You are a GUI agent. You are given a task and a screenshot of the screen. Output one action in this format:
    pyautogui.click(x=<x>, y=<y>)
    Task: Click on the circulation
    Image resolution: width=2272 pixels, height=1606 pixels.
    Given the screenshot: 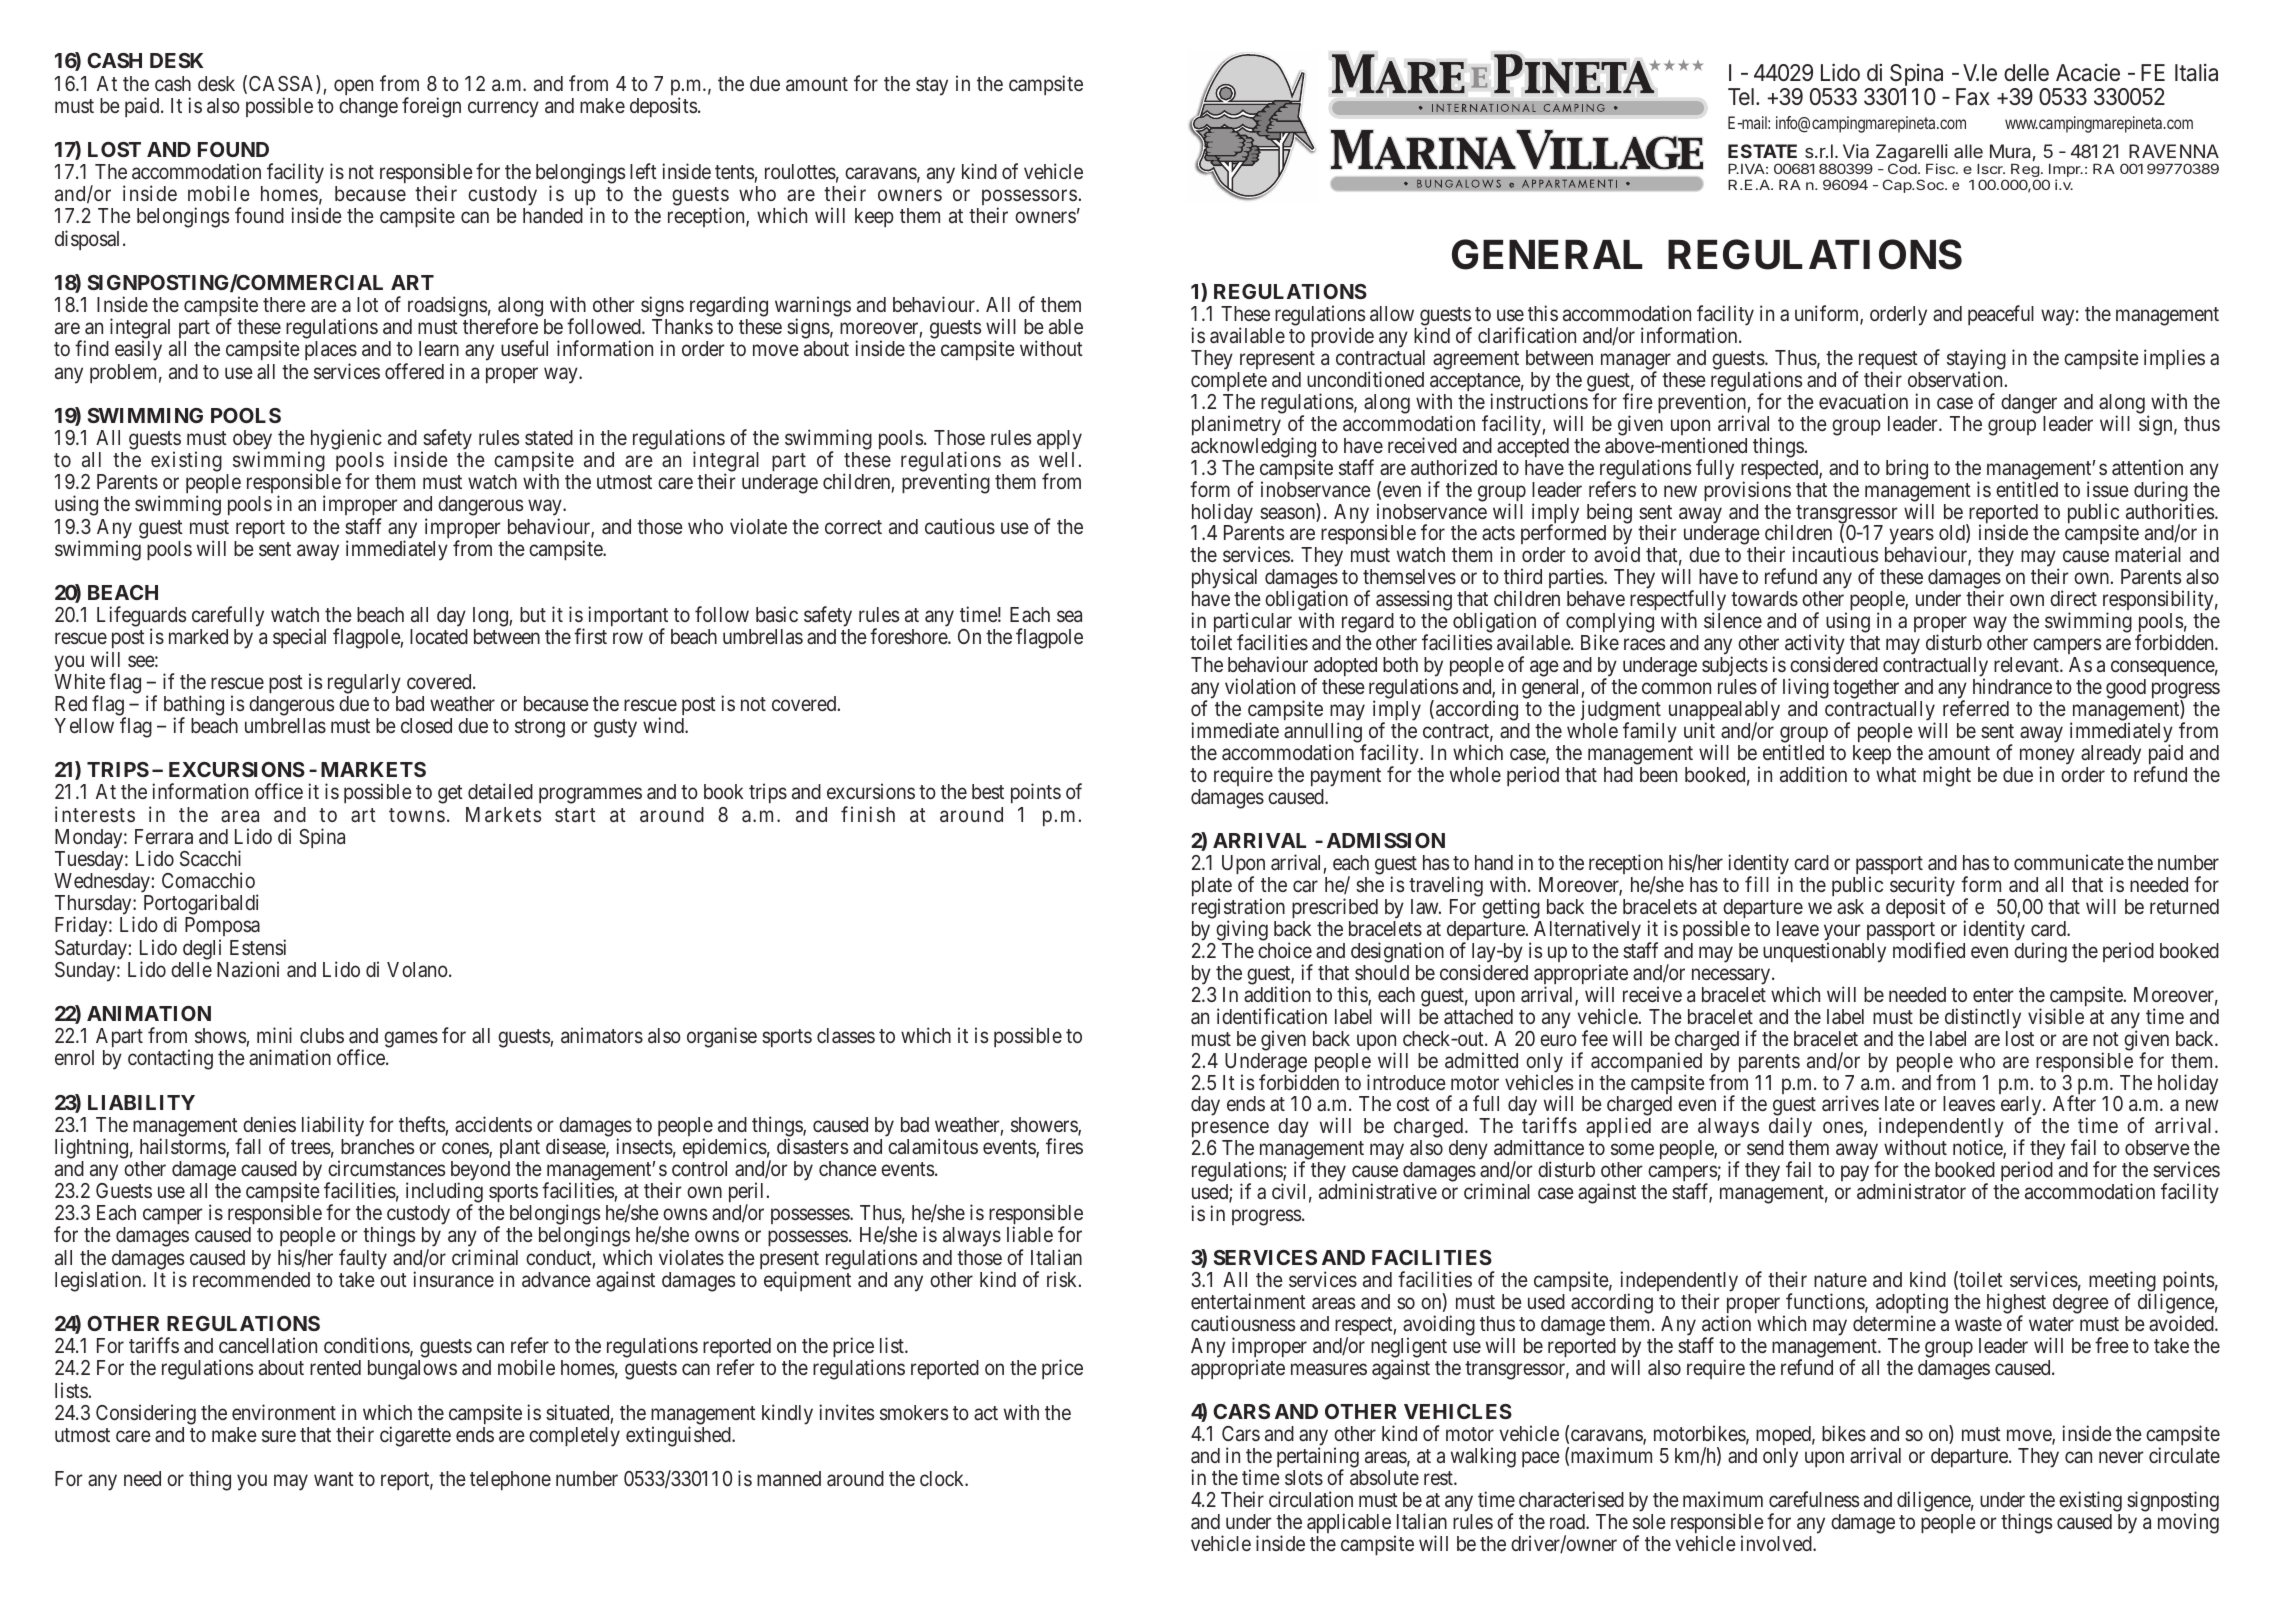 What is the action you would take?
    pyautogui.click(x=1311, y=1499)
